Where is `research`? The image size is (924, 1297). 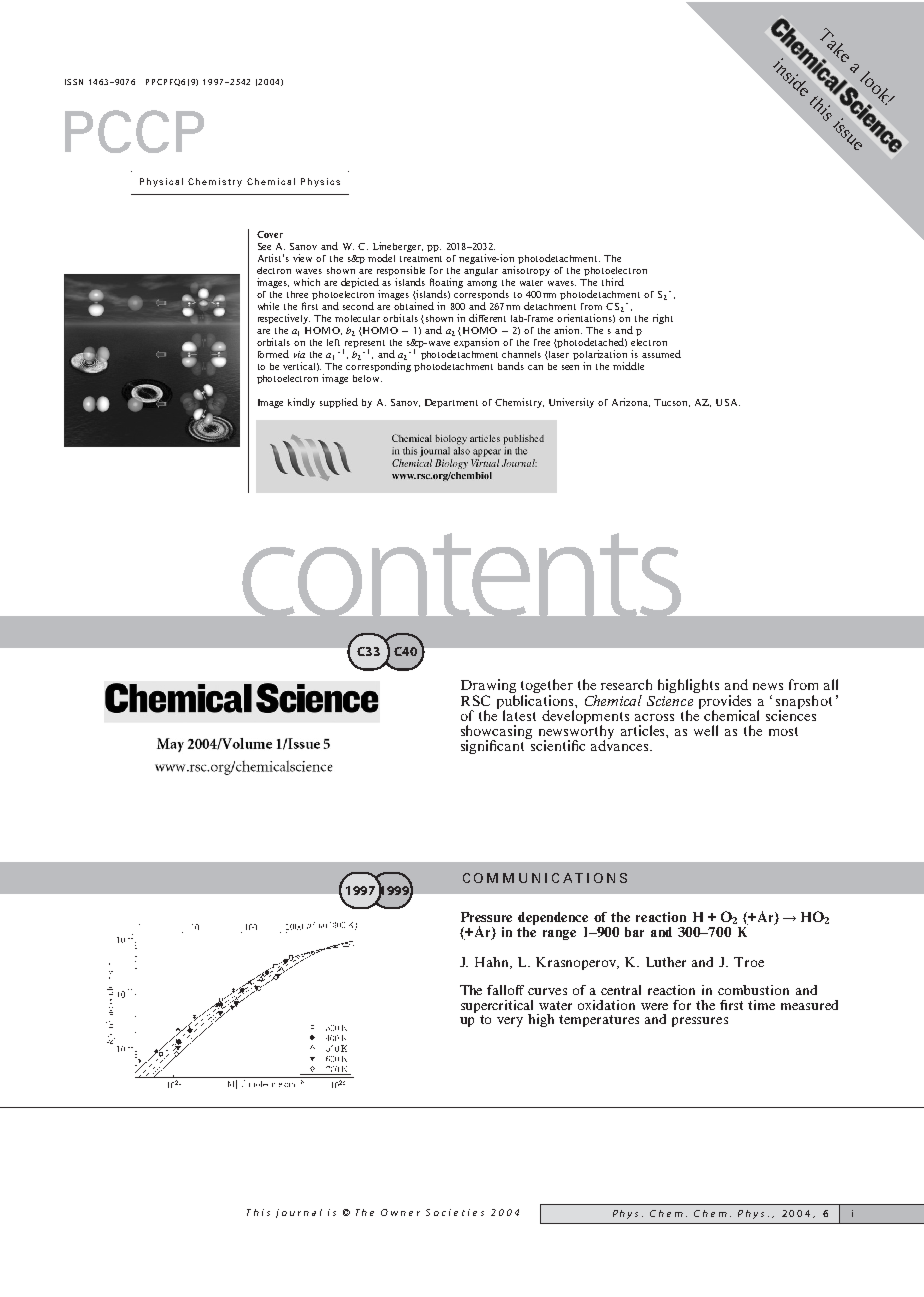
research is located at coordinates (626, 684).
